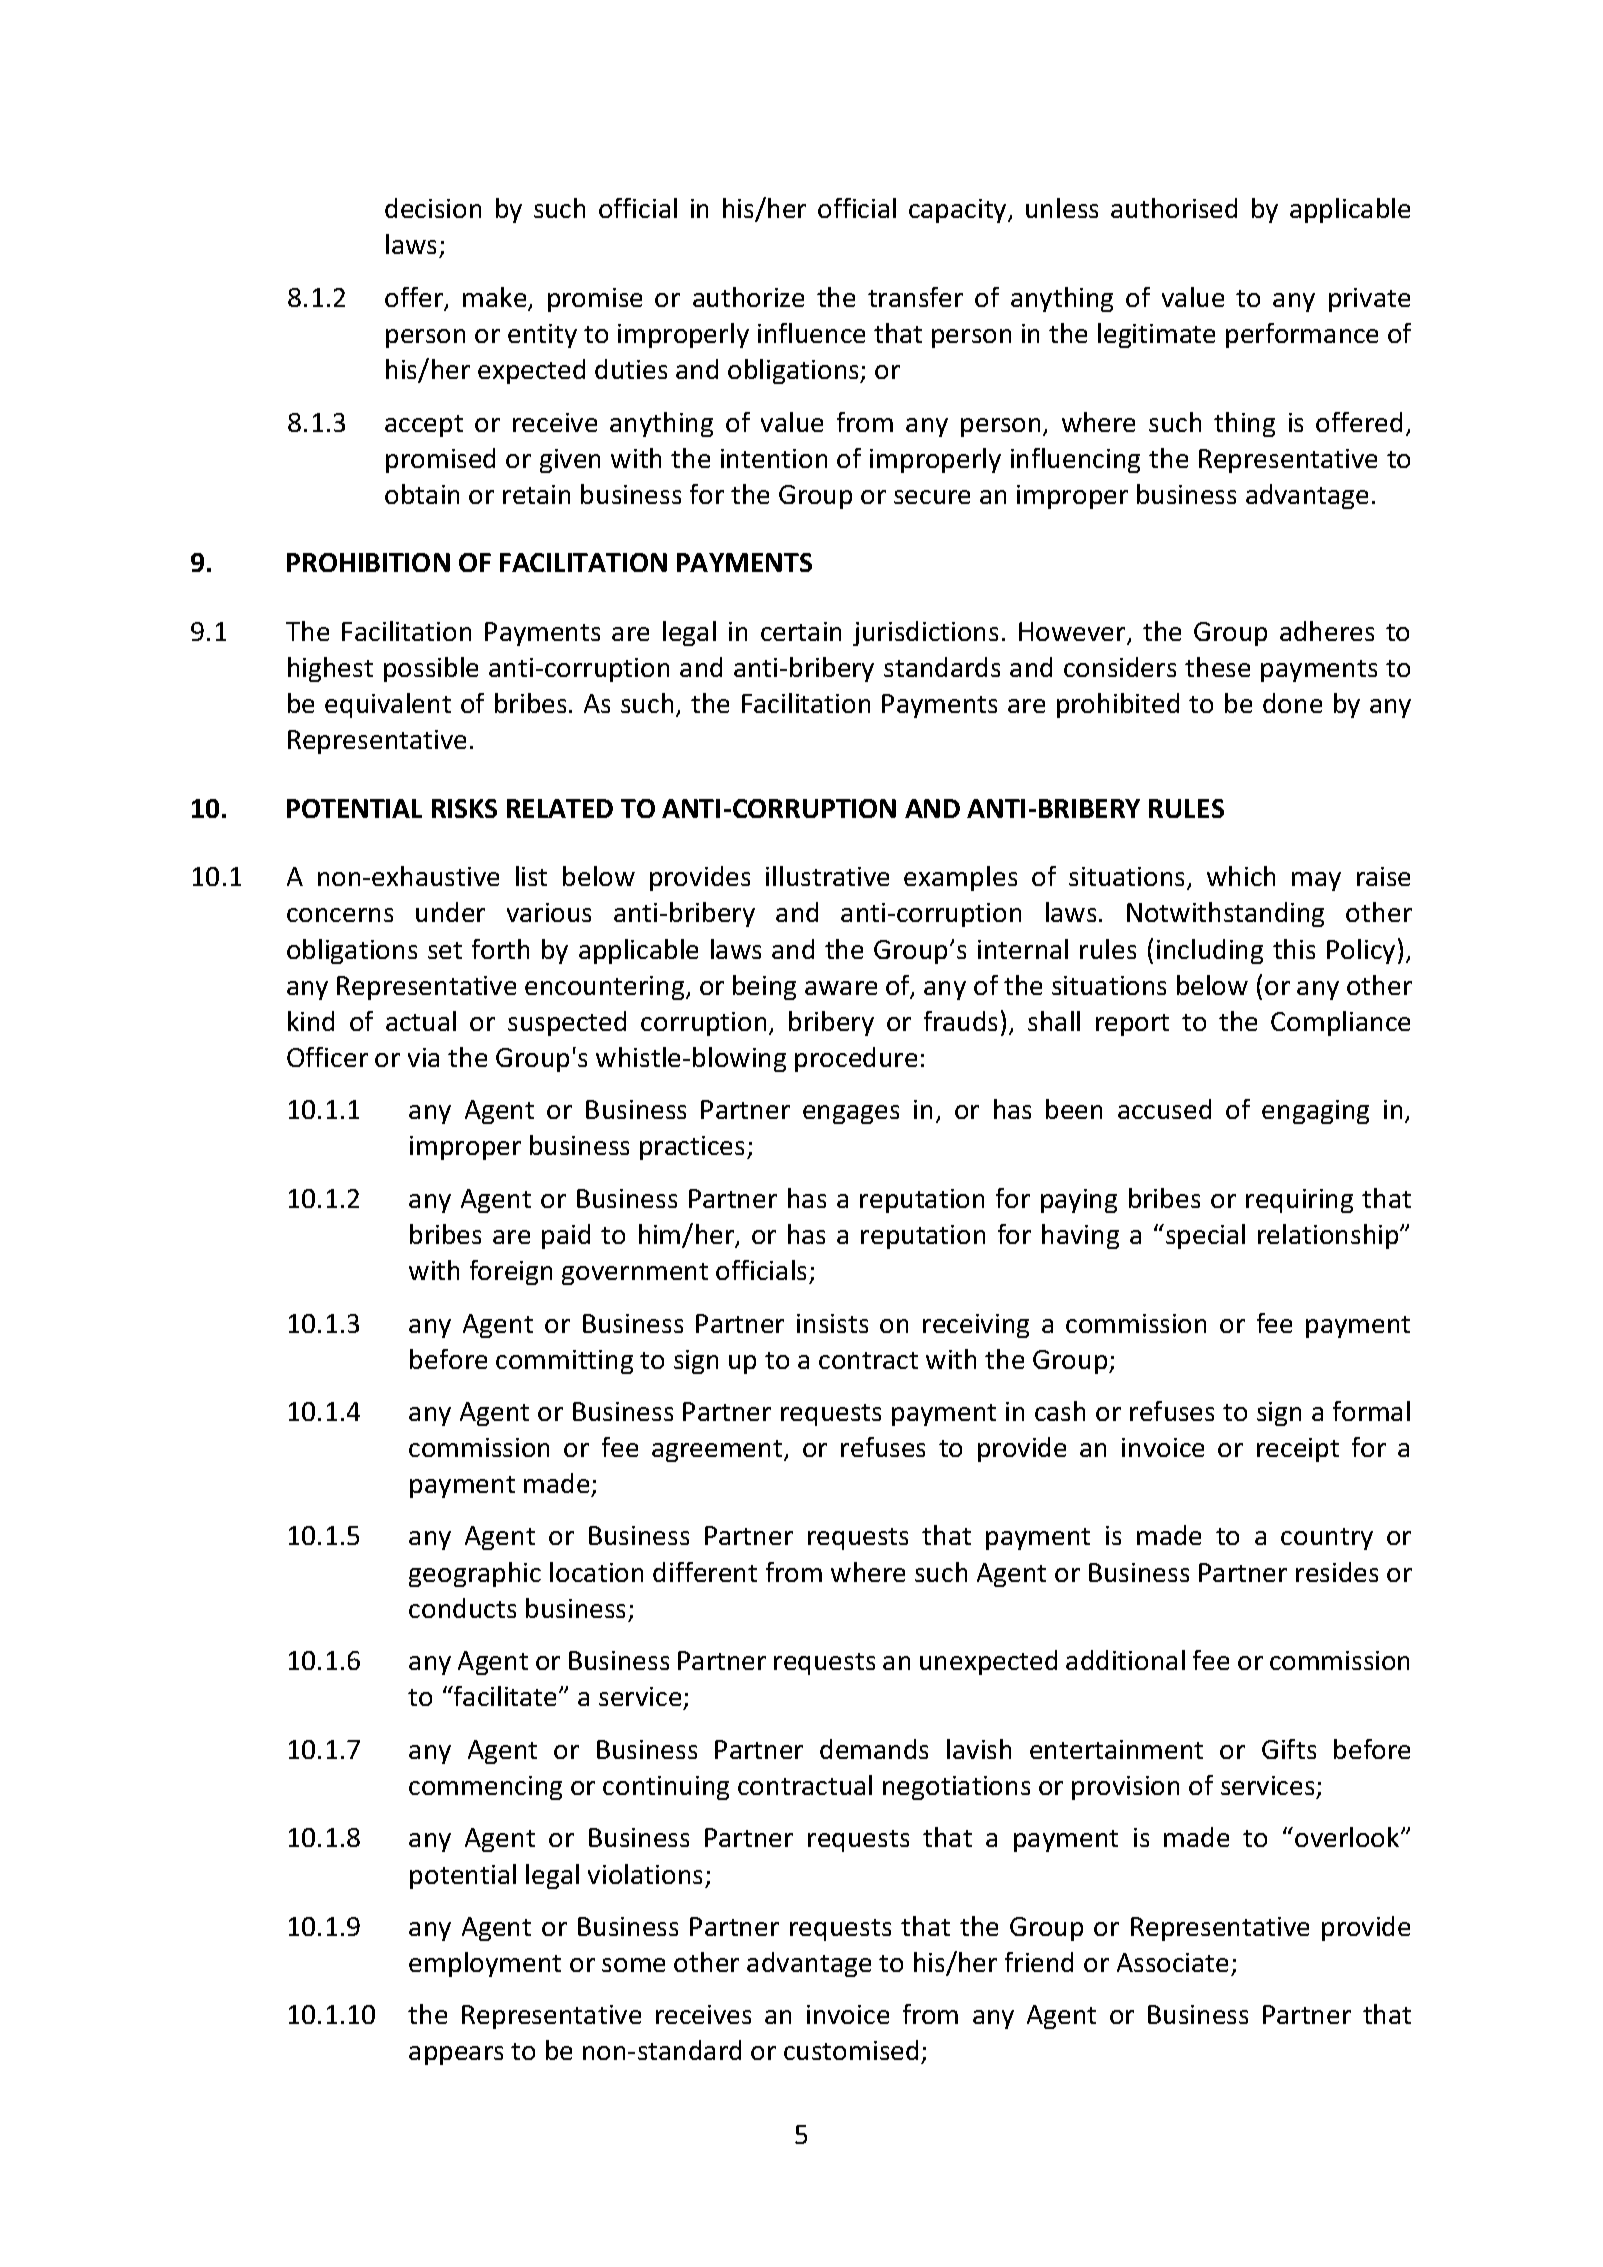 The width and height of the image is (1603, 2267). I want to click on customised, so click(851, 2050).
